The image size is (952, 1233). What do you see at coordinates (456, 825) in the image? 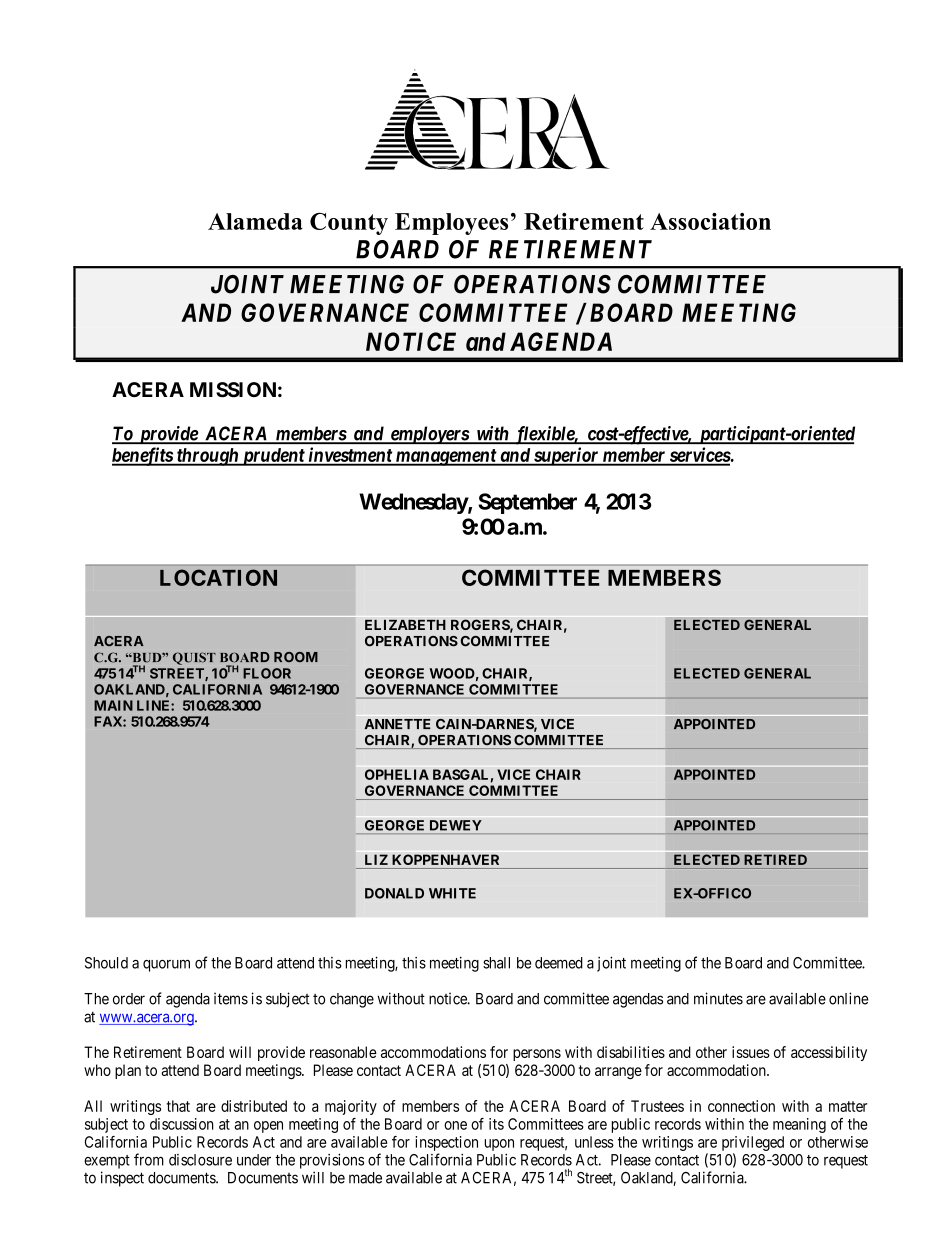
I see `DEWEY` at bounding box center [456, 825].
